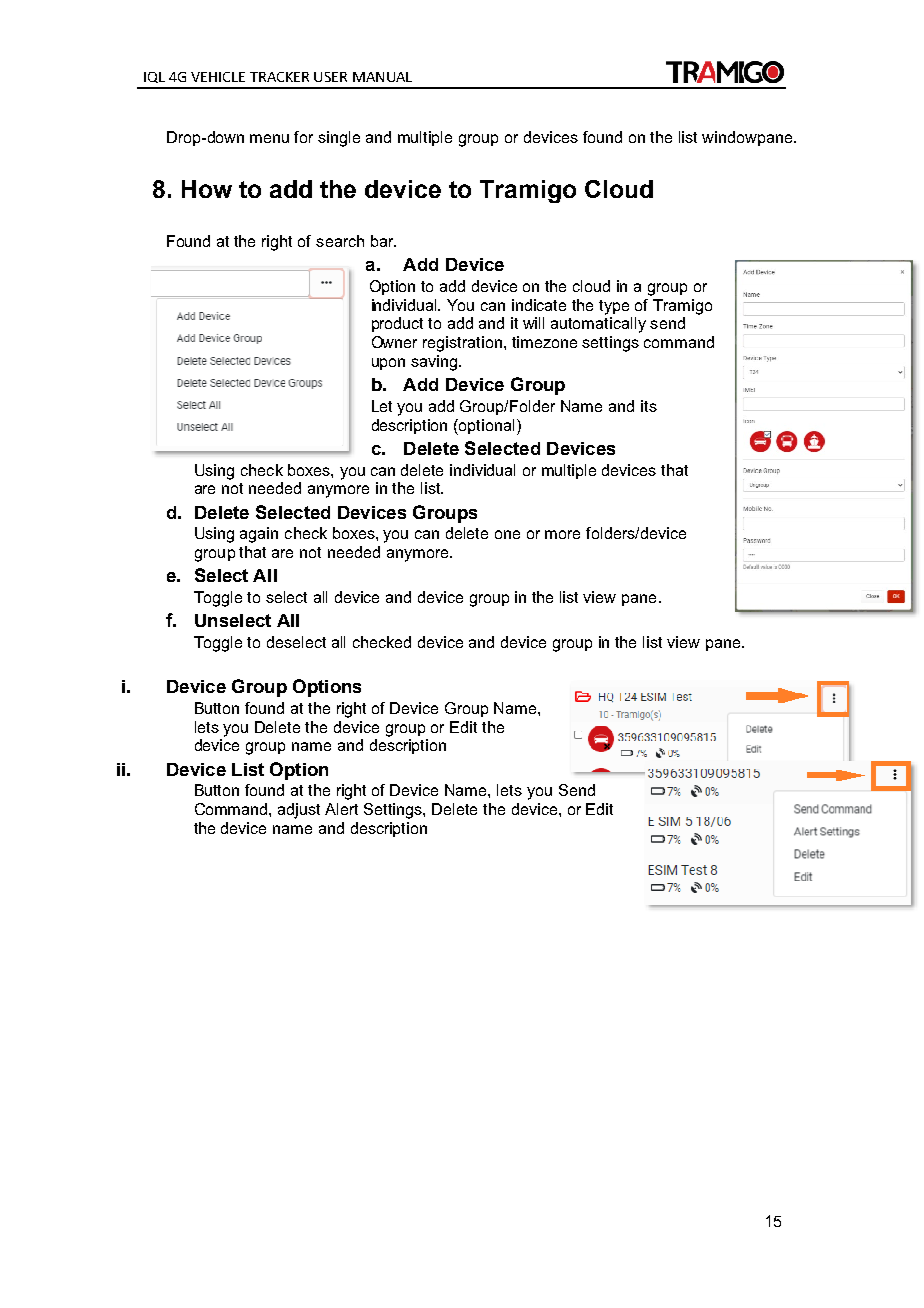 Image resolution: width=924 pixels, height=1308 pixels. I want to click on adjust, so click(299, 811).
